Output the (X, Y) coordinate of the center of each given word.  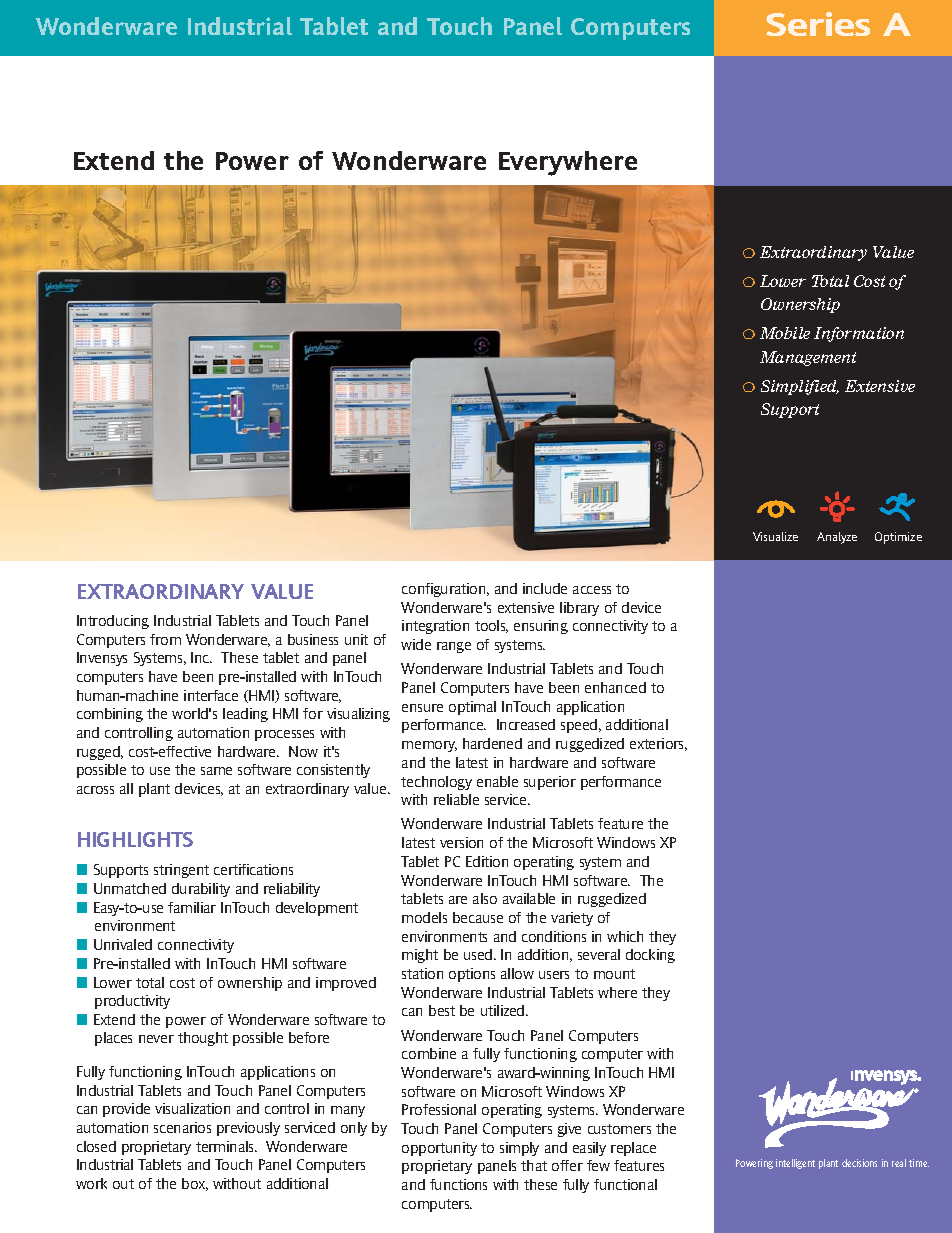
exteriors (658, 744)
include (545, 588)
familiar (192, 907)
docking (650, 956)
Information (859, 334)
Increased (526, 724)
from (165, 639)
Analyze (837, 538)
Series (818, 24)
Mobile (785, 333)
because (478, 917)
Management (808, 358)
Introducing (113, 622)
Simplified (800, 387)
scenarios (182, 1127)
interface (211, 695)
